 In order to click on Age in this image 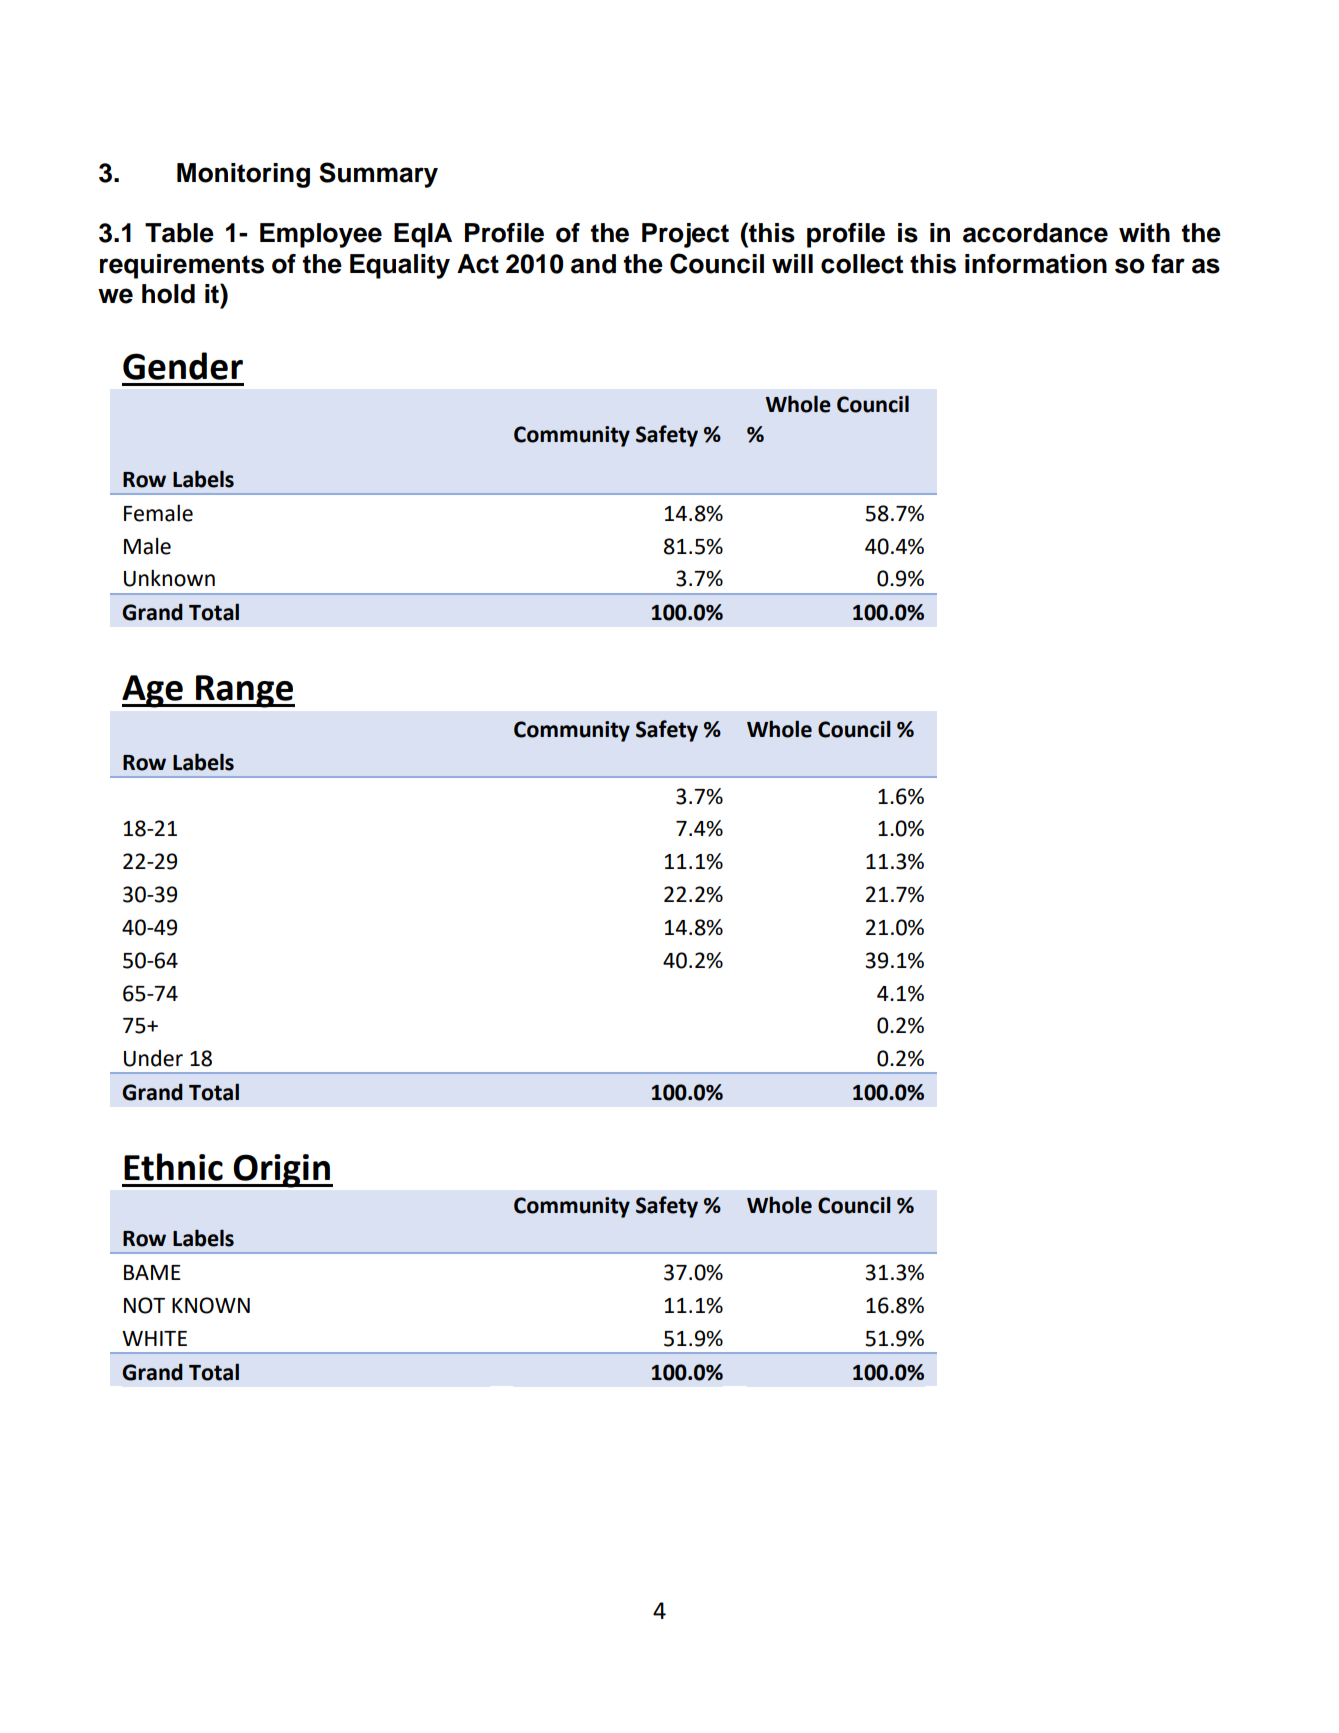, I will do `click(153, 691)`.
